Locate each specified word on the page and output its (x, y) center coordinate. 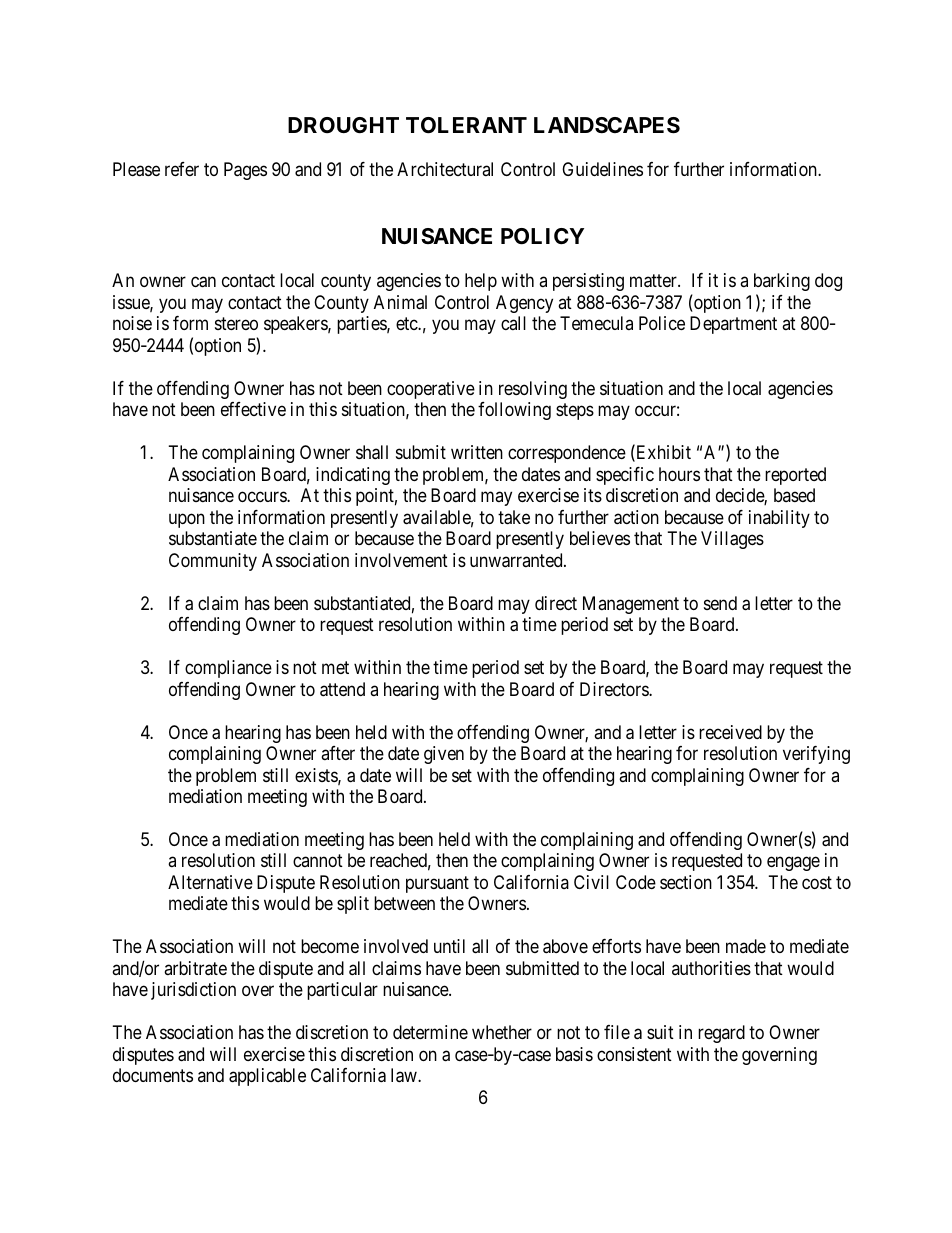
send (720, 603)
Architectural (445, 169)
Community (213, 562)
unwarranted (517, 560)
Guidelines (602, 169)
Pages (245, 171)
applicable (267, 1077)
